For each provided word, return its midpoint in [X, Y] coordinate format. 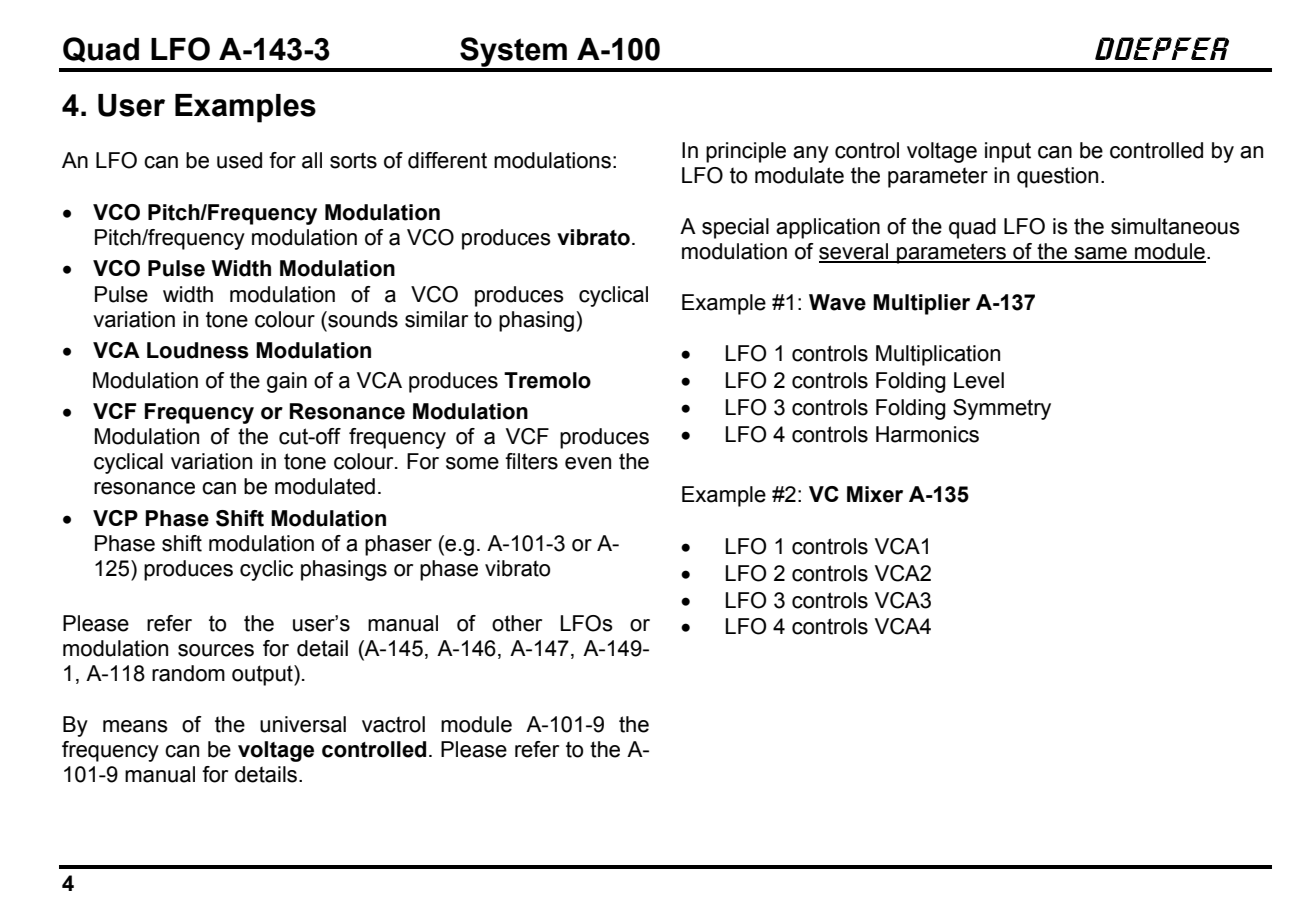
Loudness [198, 350]
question [1057, 177]
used [239, 160]
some [472, 463]
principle [746, 152]
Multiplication [938, 355]
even [588, 463]
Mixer [875, 494]
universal [303, 724]
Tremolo [547, 380]
